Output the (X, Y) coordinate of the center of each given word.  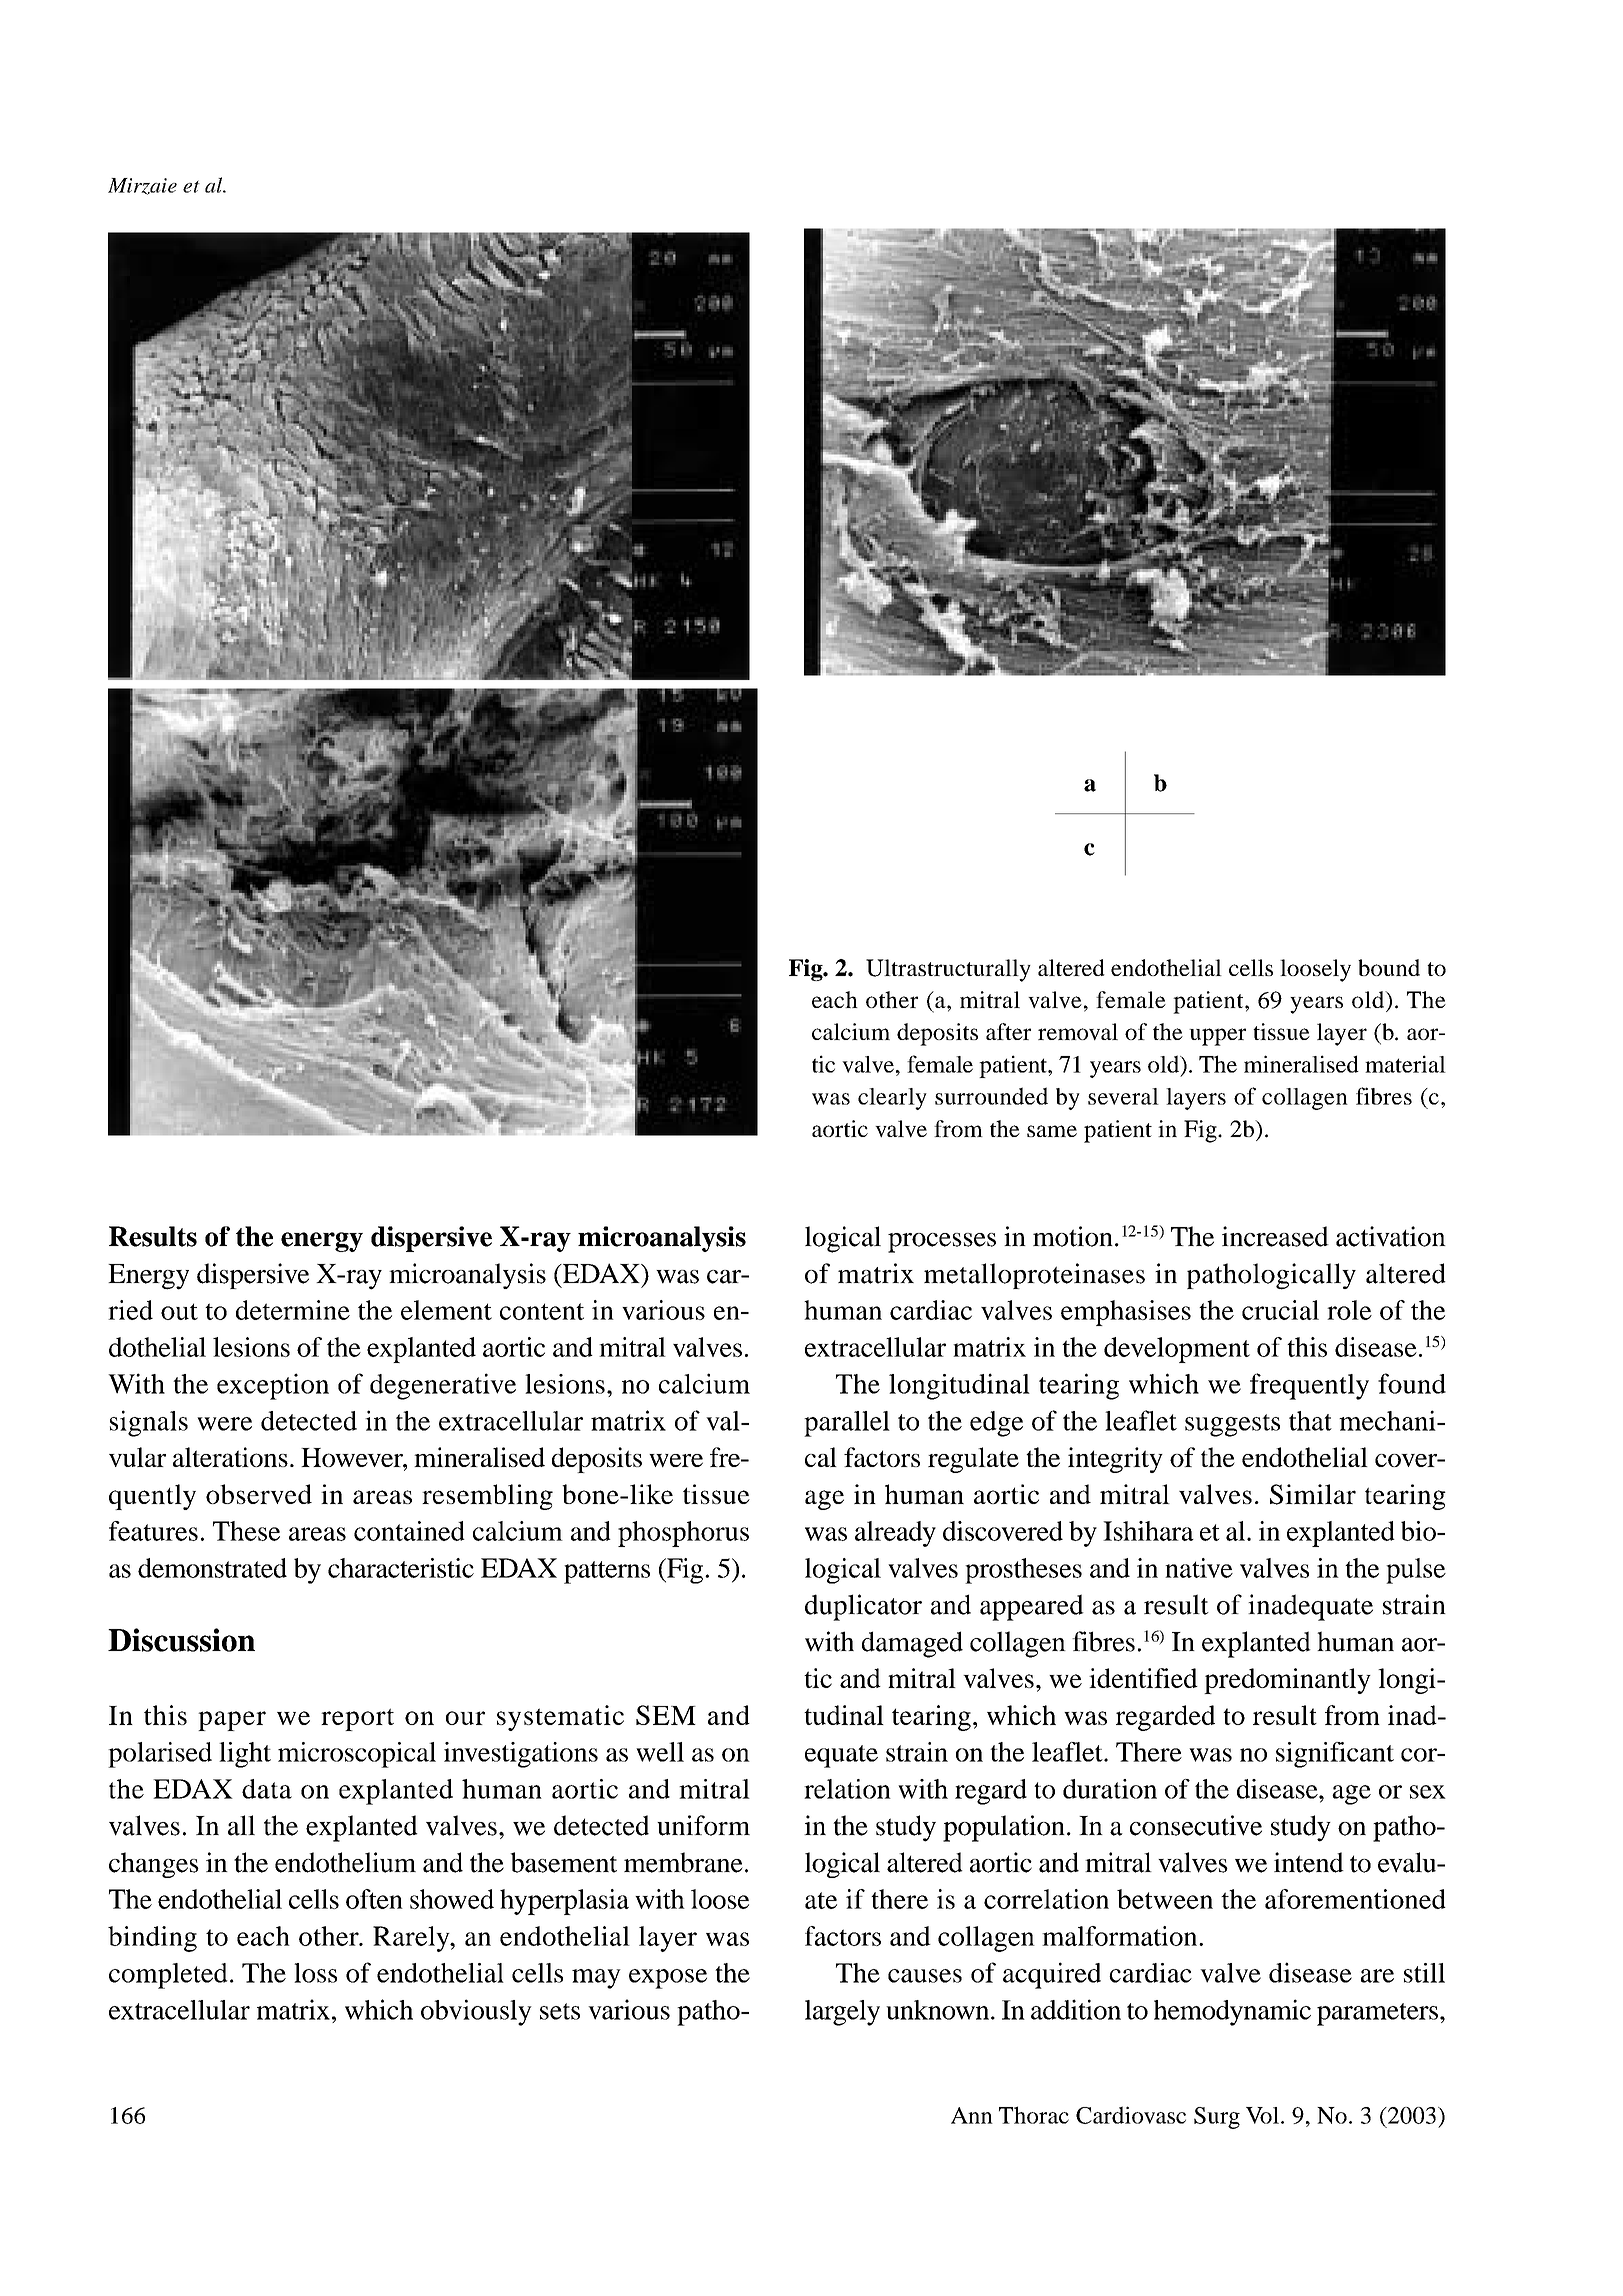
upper (1217, 1037)
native (1199, 1568)
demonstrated (212, 1568)
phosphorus (683, 1534)
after (1008, 1031)
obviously (476, 2012)
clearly (892, 1099)
